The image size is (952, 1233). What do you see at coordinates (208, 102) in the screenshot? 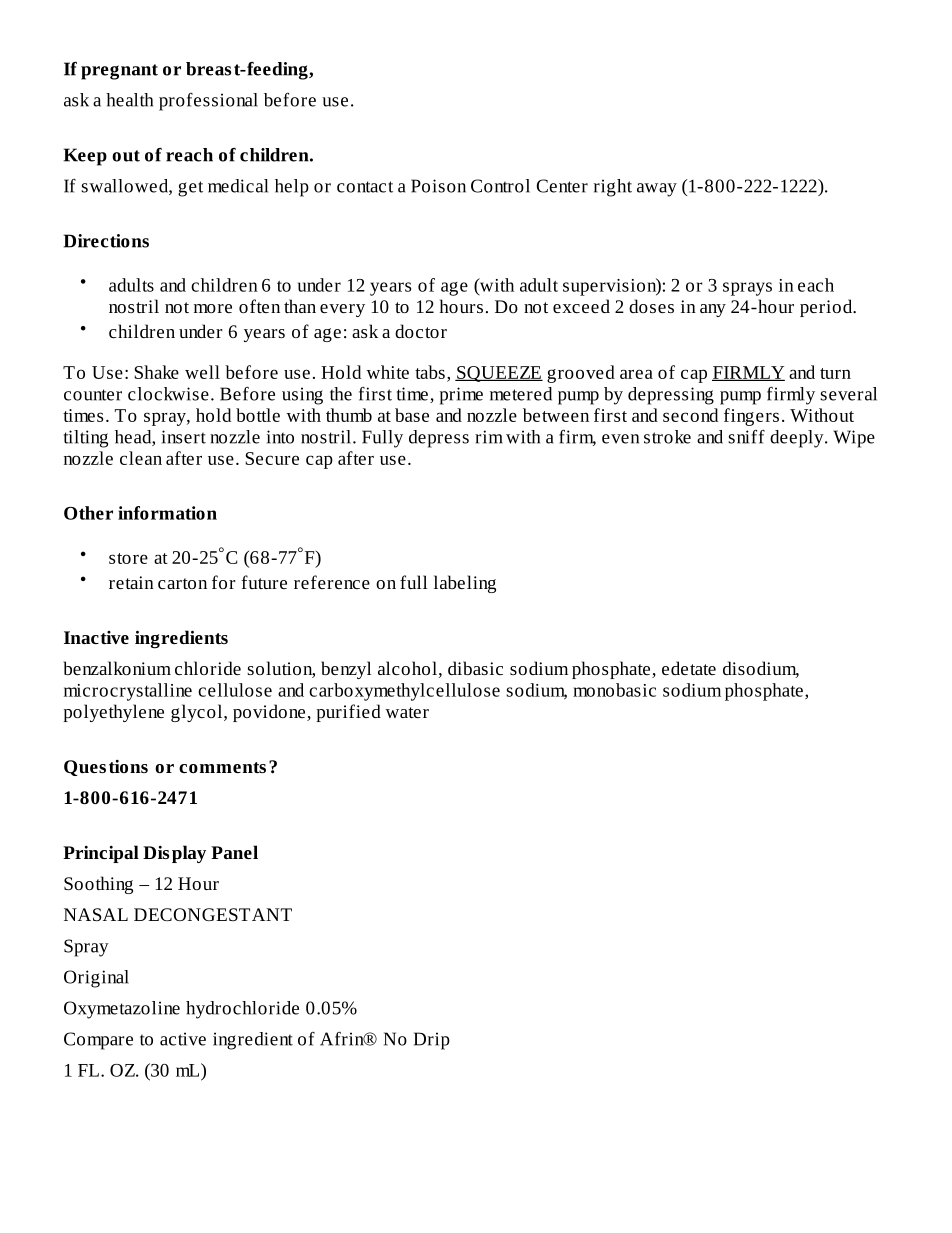
I see `professional` at bounding box center [208, 102].
